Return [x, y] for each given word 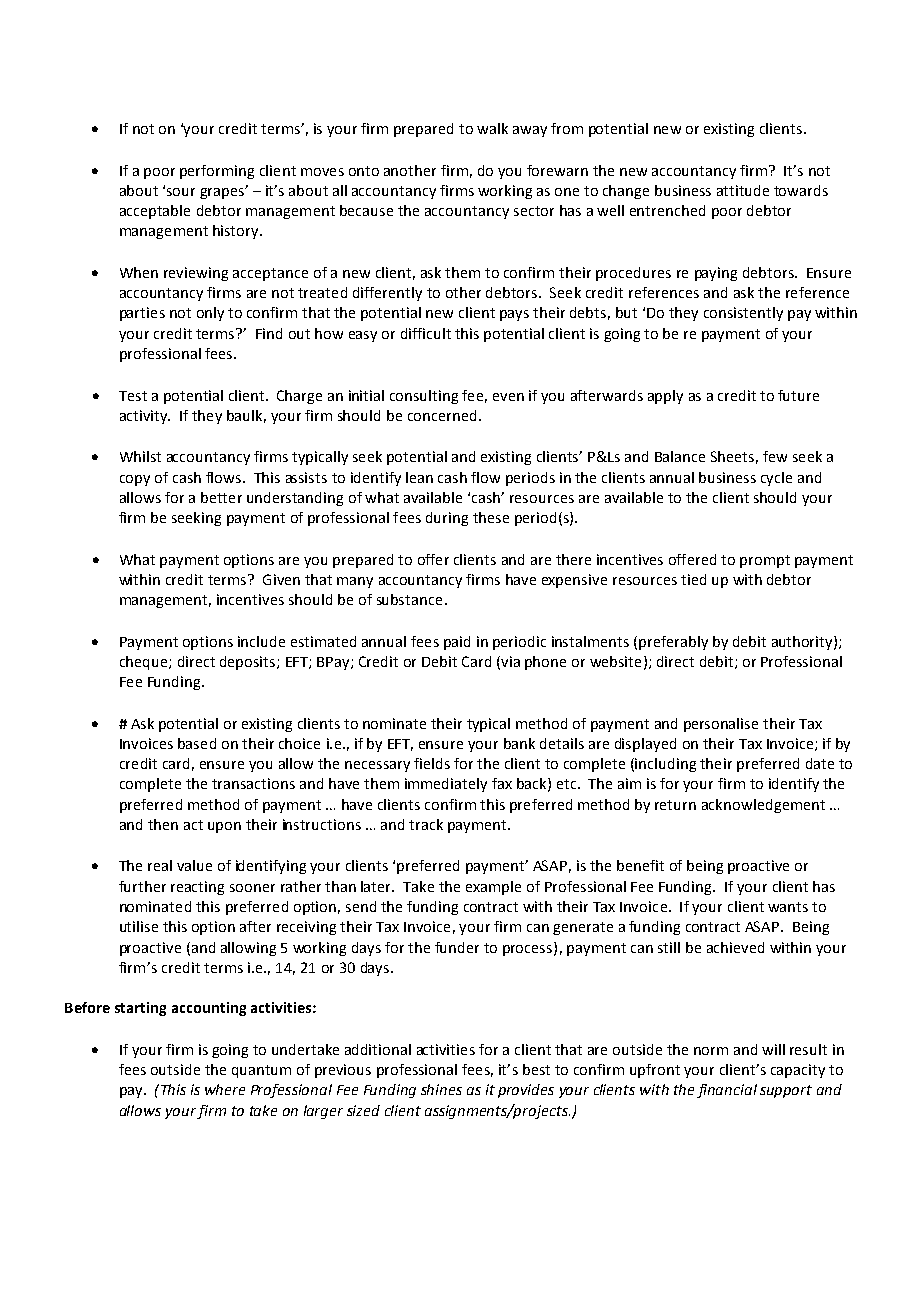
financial [727, 1091]
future [798, 395]
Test [133, 396]
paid [457, 643]
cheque [145, 663]
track [426, 824]
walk [492, 128]
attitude [743, 190]
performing [217, 172]
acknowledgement [763, 806]
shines [441, 1089]
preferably [673, 643]
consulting [424, 397]
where [225, 1089]
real [160, 865]
